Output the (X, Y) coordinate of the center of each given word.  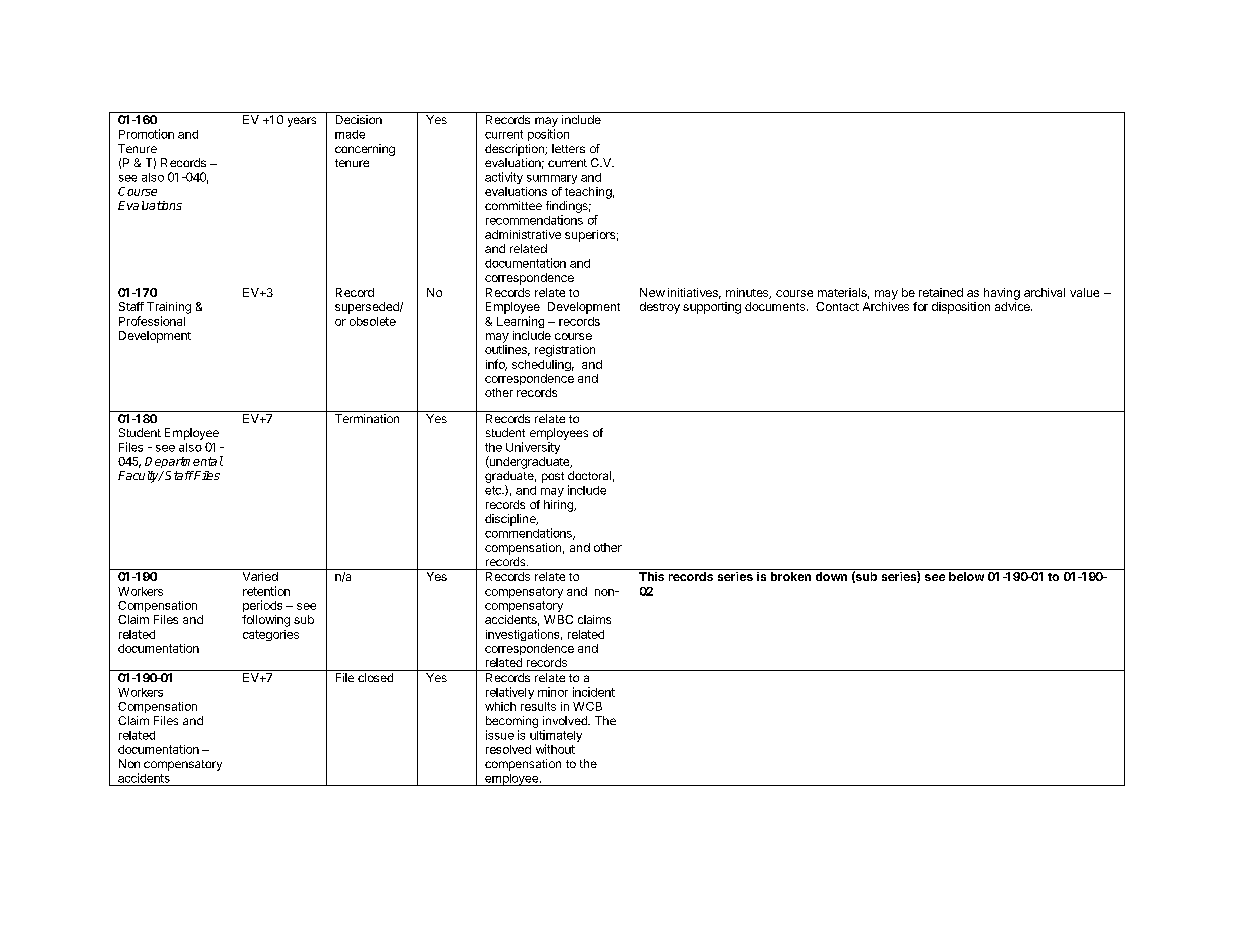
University (533, 448)
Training (169, 308)
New (652, 292)
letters (568, 148)
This (651, 576)
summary (552, 179)
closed (375, 677)
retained (941, 292)
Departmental (184, 462)
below (966, 576)
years (302, 122)
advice (1013, 306)
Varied (260, 576)
